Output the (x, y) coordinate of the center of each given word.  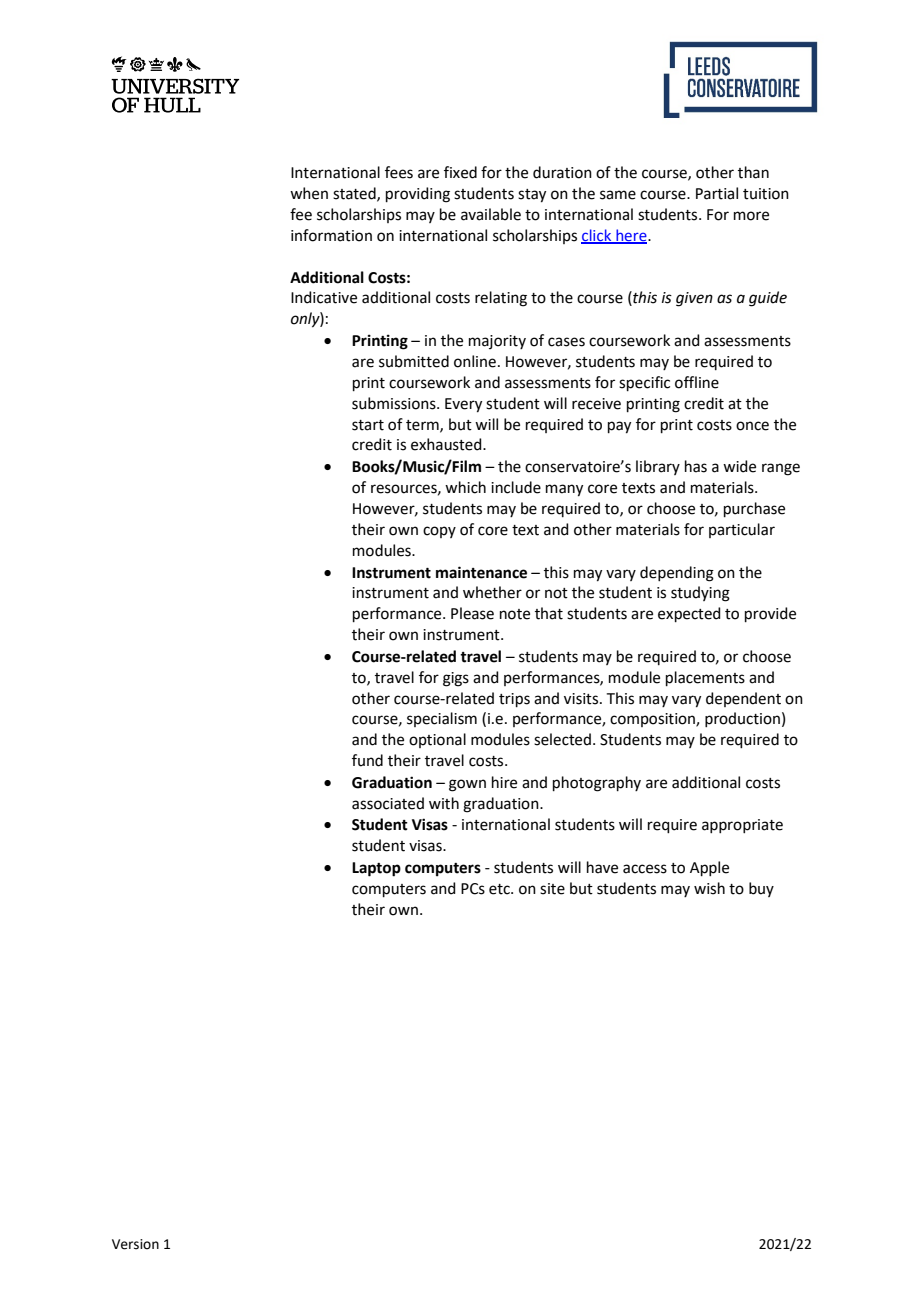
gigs (456, 679)
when (309, 193)
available (491, 214)
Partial (717, 193)
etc (500, 889)
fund (367, 760)
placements (705, 678)
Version (135, 1244)
